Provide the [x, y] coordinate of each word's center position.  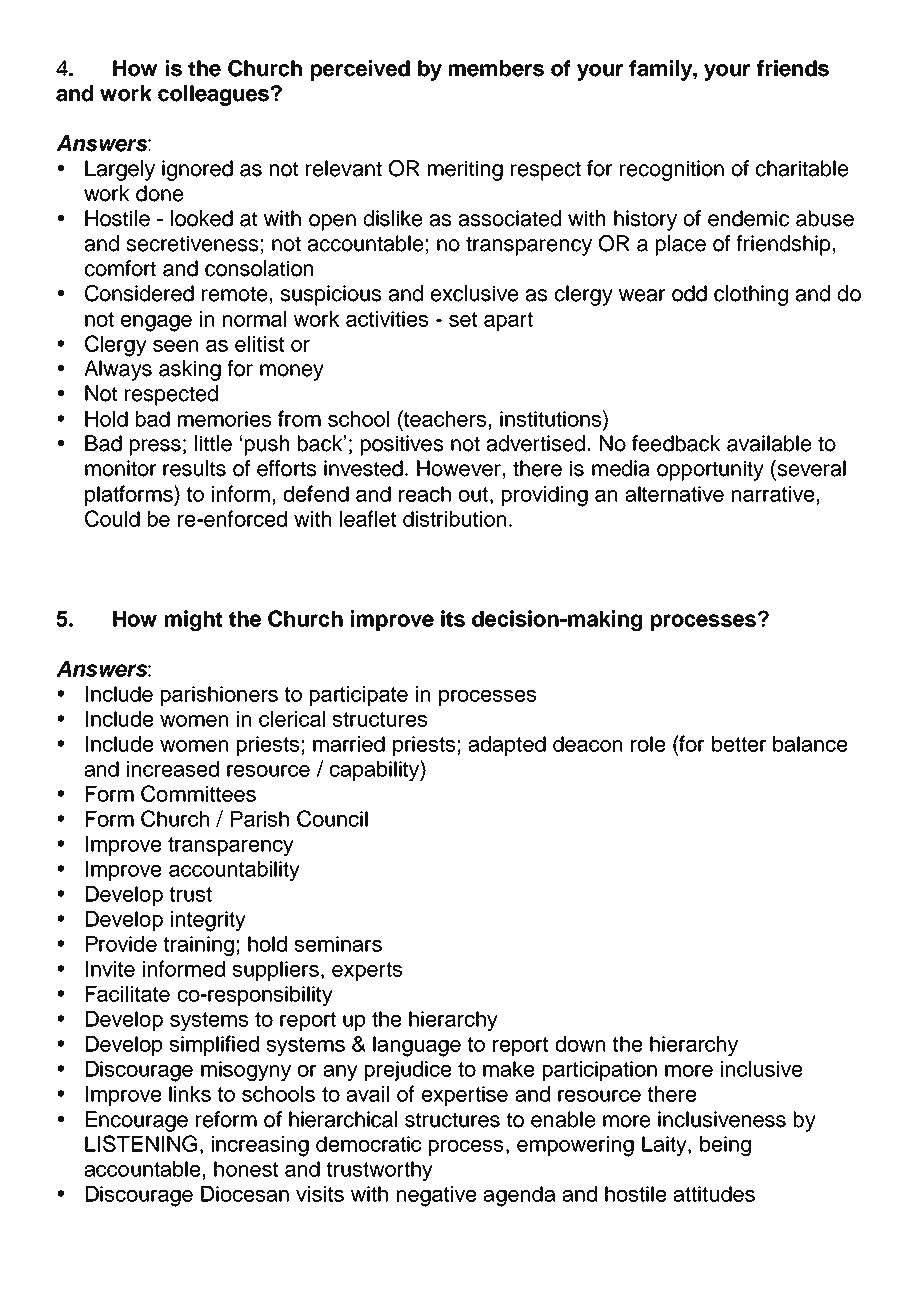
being [725, 1146]
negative [436, 1196]
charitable [802, 168]
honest [246, 1169]
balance [810, 744]
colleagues [213, 95]
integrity [208, 921]
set [463, 319]
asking [190, 370]
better [739, 744]
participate [359, 696]
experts [367, 971]
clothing [751, 295]
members [496, 68]
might [193, 620]
